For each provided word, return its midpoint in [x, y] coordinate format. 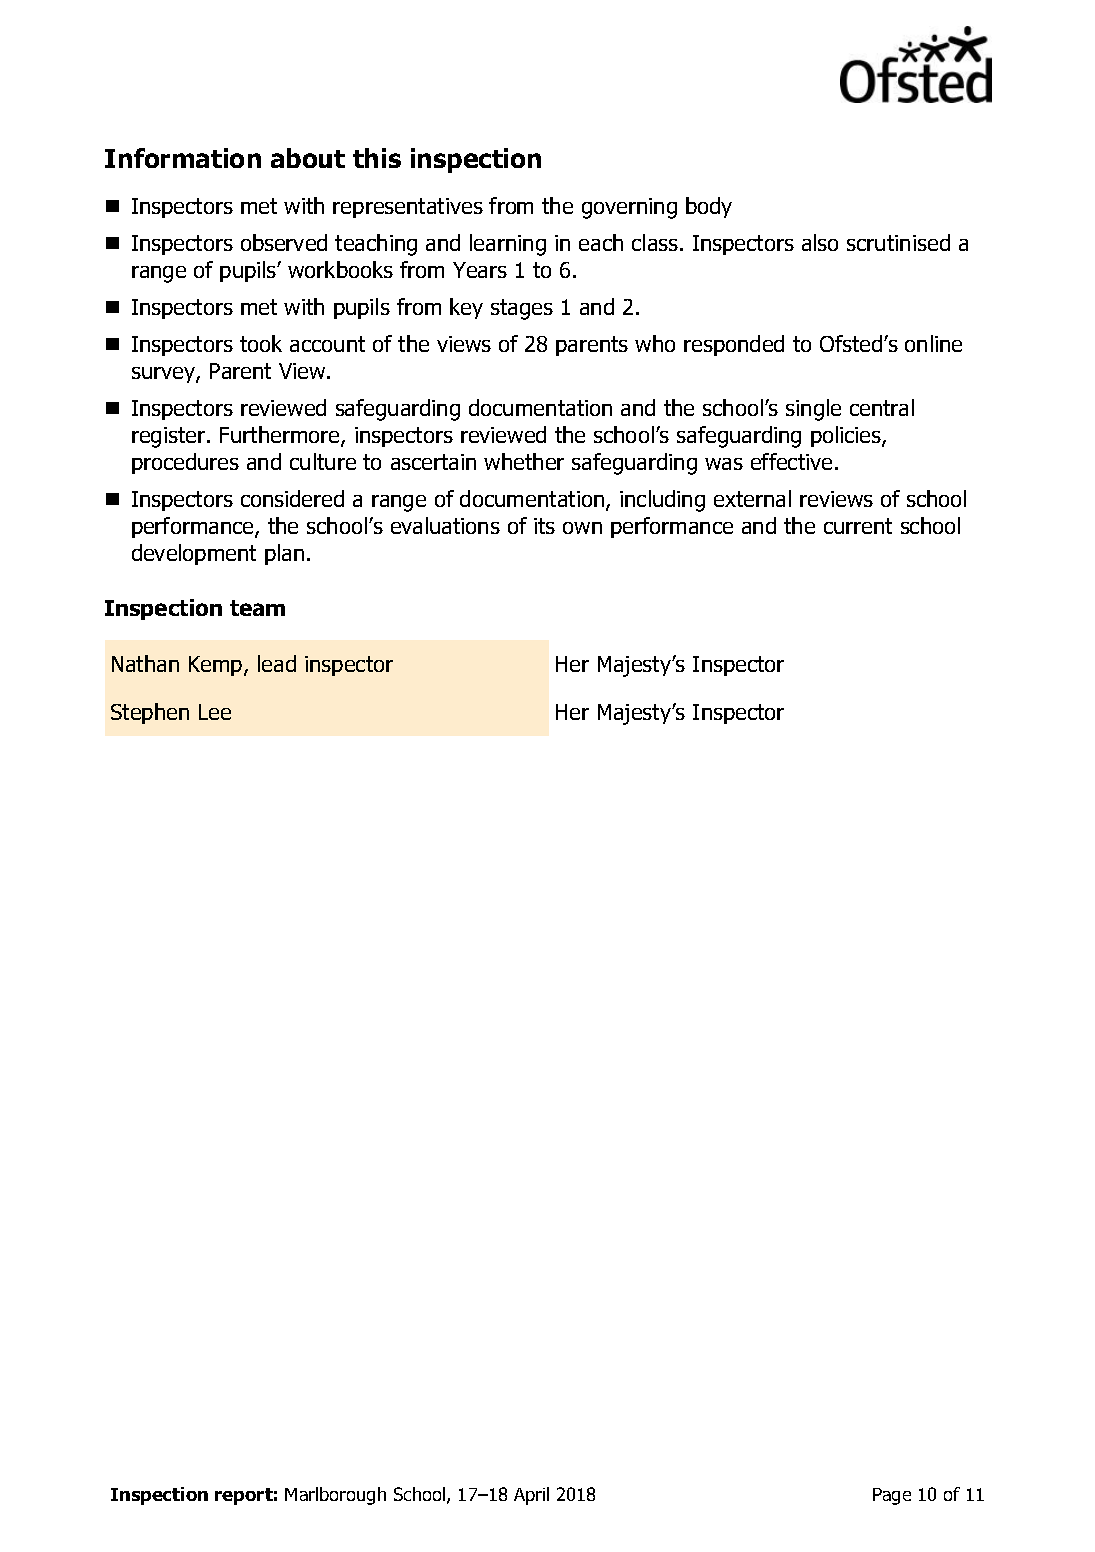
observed [284, 242]
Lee [215, 712]
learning [508, 245]
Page [892, 1496]
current [858, 526]
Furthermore [281, 436]
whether [524, 461]
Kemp [217, 666]
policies [847, 436]
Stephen [150, 713]
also [820, 242]
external [752, 498]
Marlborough [335, 1496]
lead [277, 663]
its [544, 526]
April [531, 1496]
